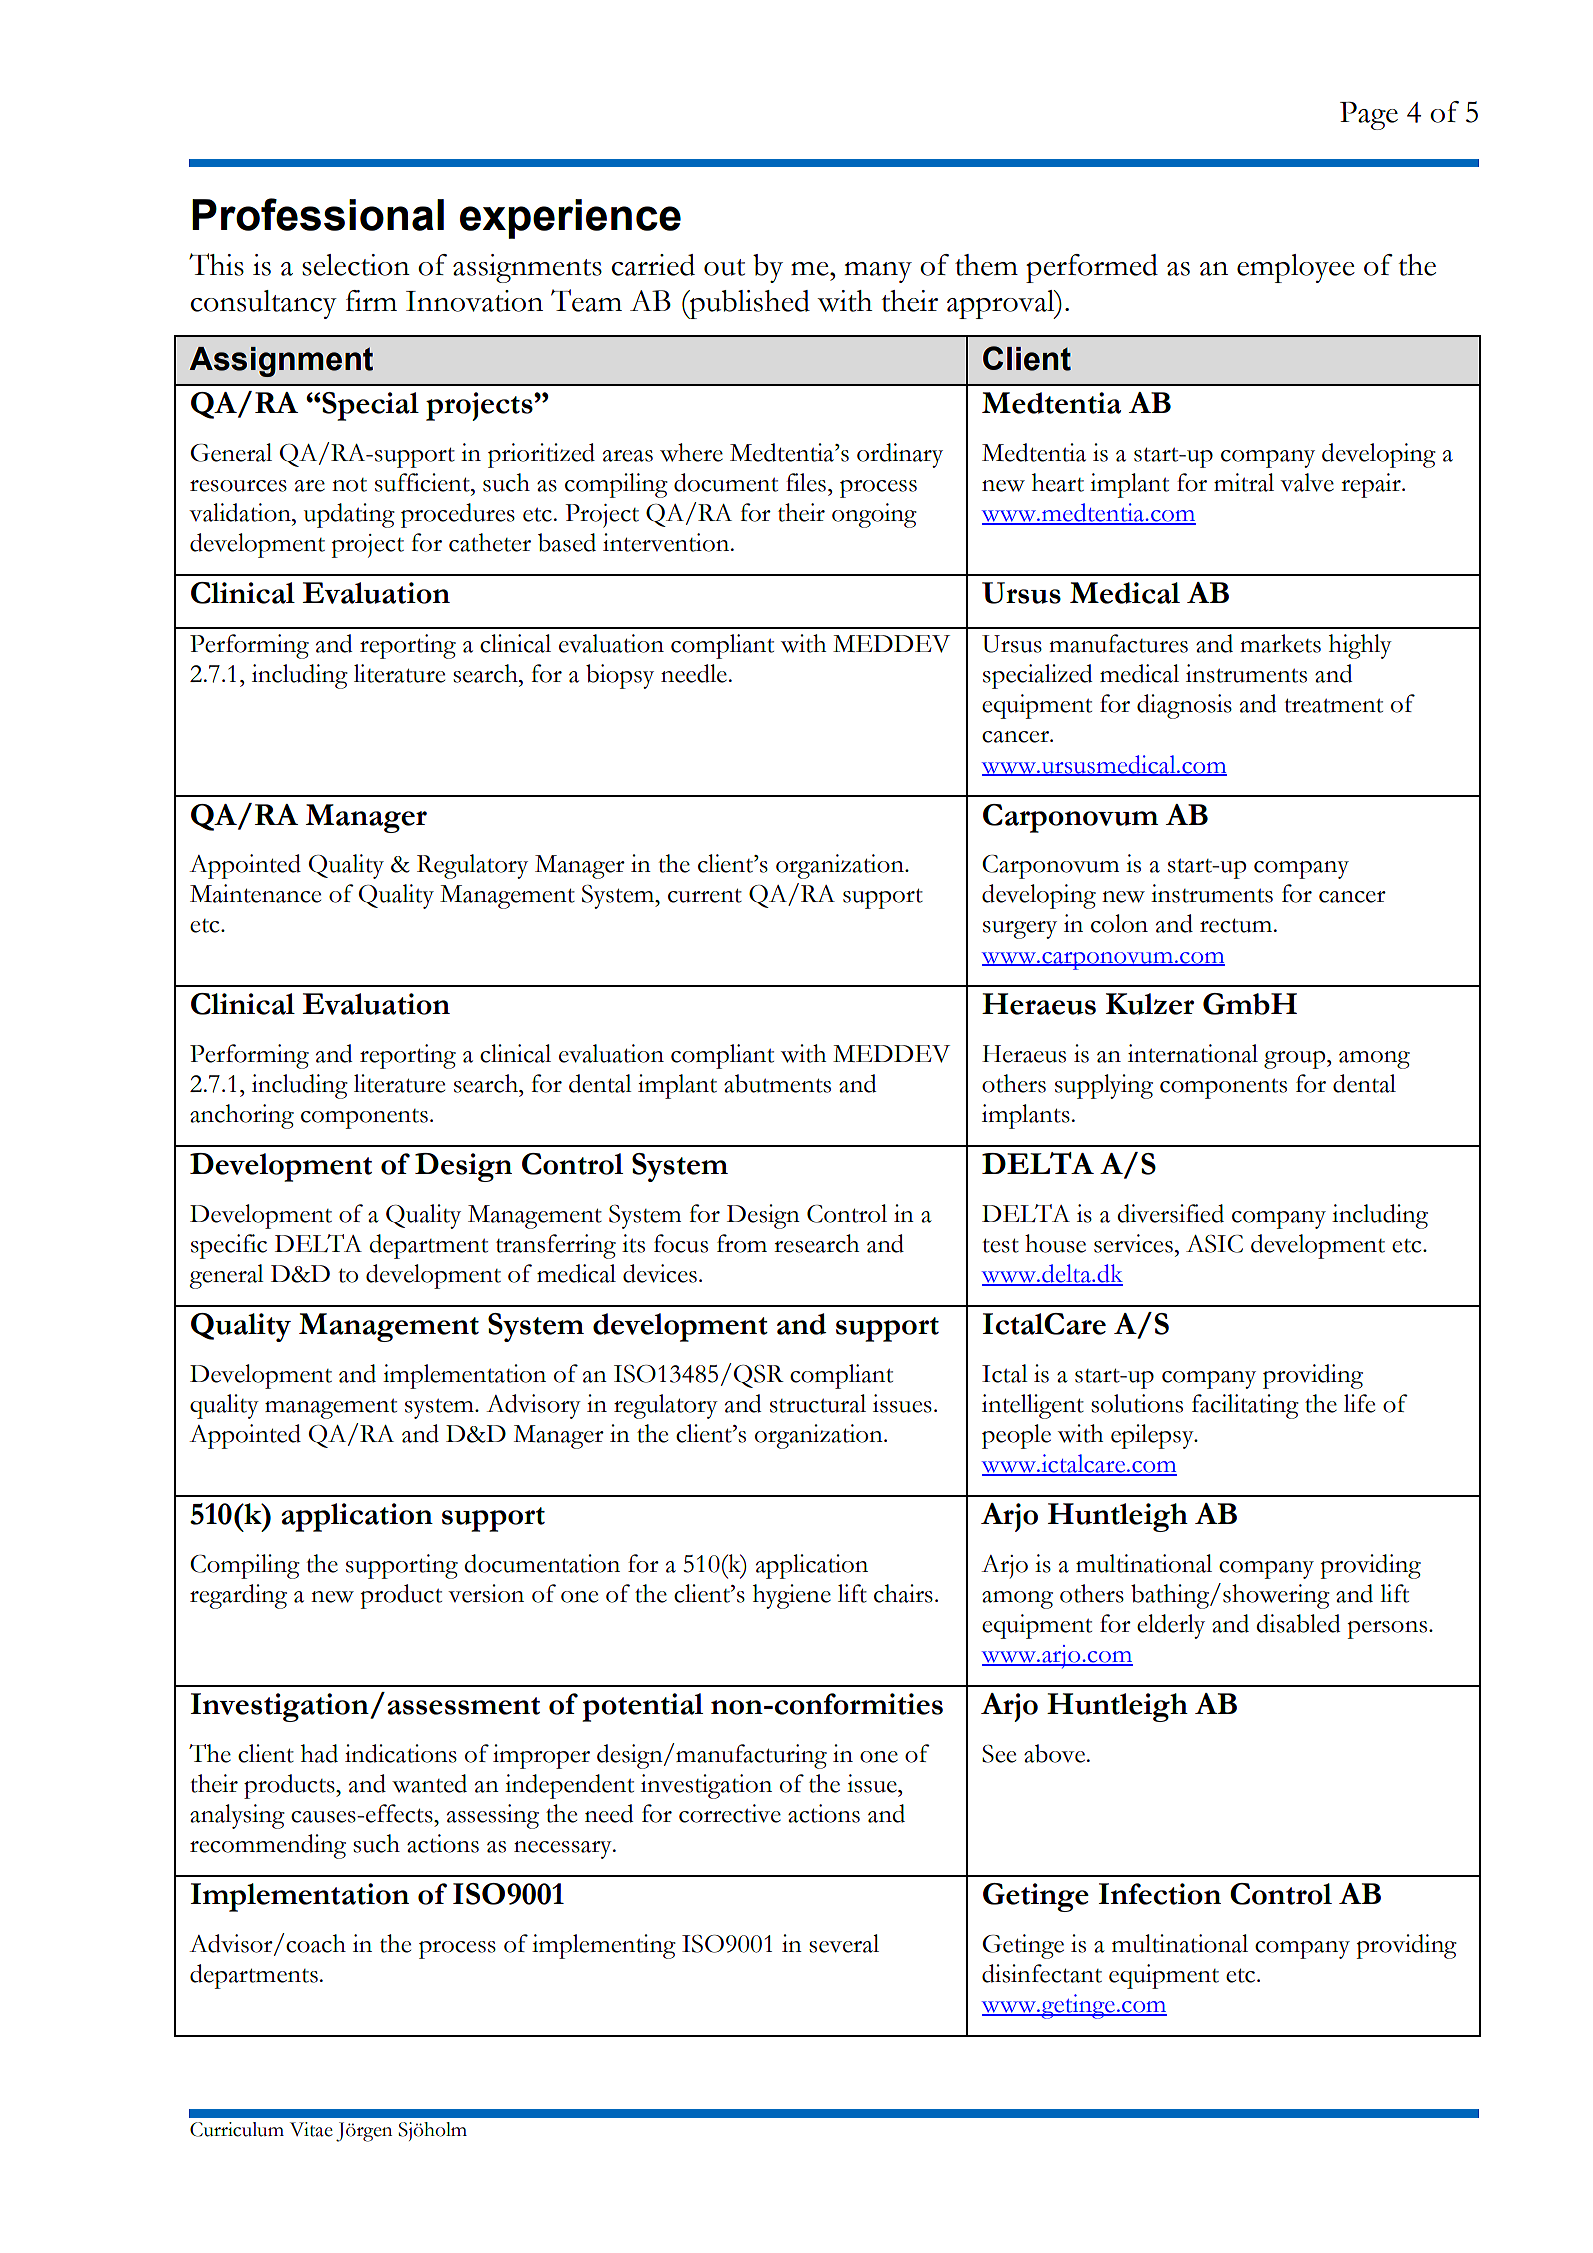  Describe the element at coordinates (1214, 1244) in the page. I see `ASIC` at that location.
